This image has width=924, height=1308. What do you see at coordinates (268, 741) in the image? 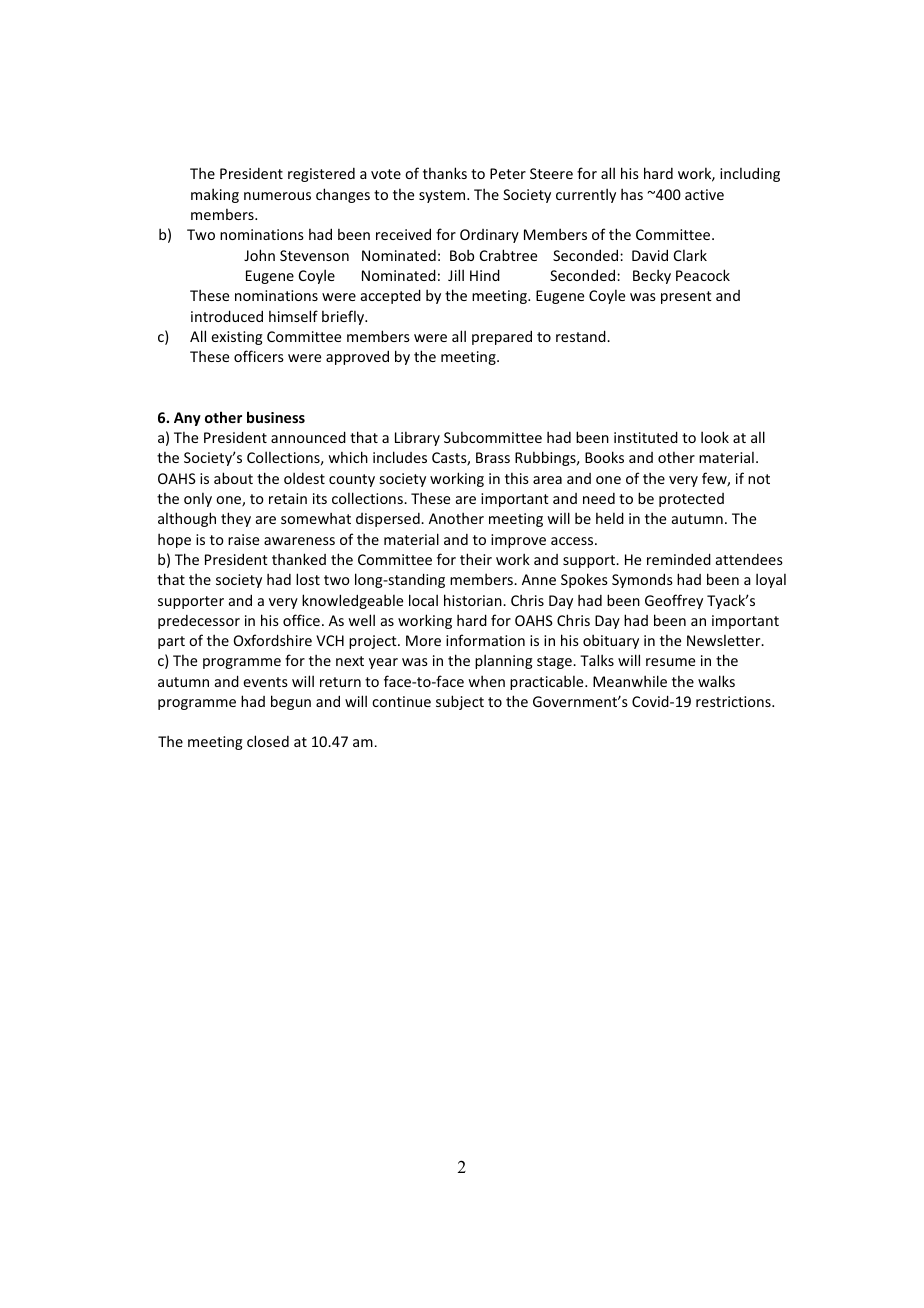
I see `closed` at bounding box center [268, 741].
